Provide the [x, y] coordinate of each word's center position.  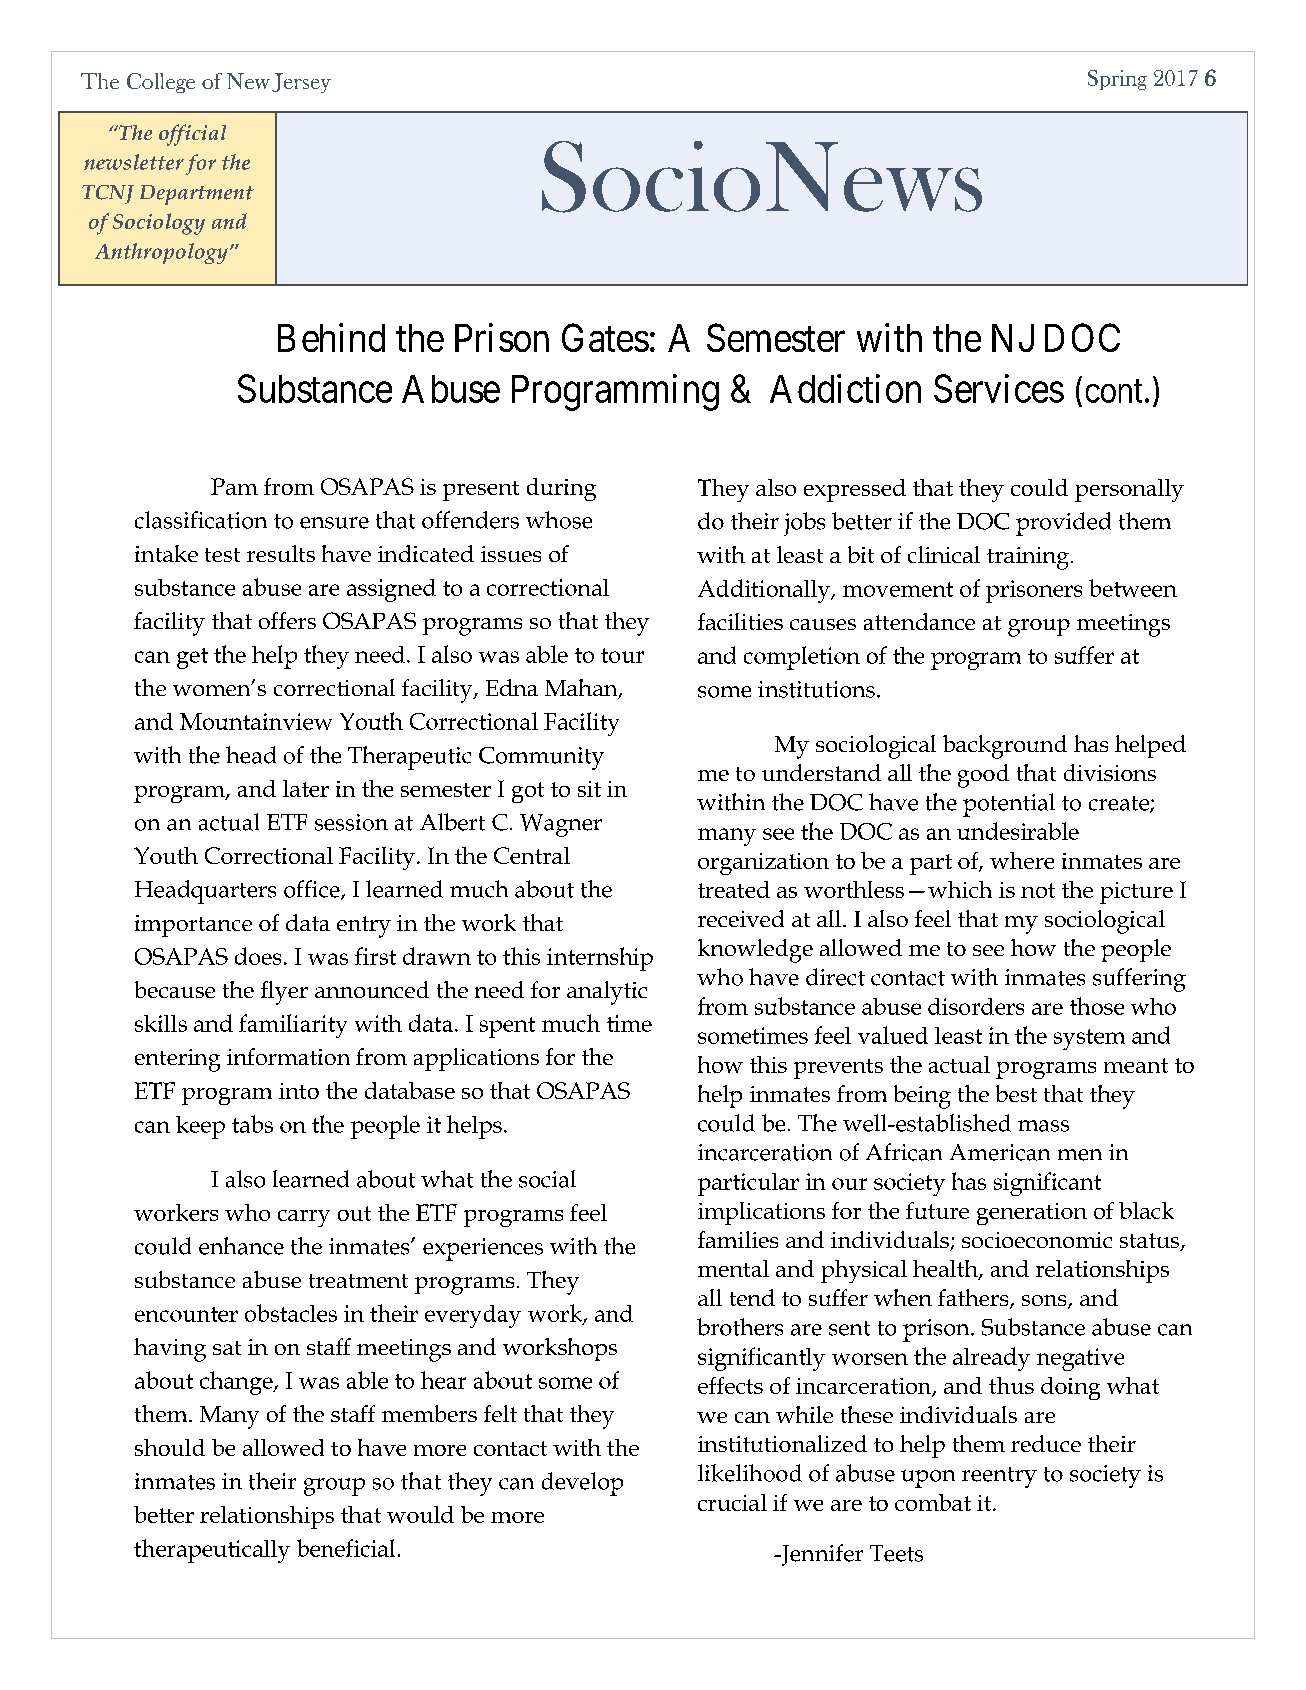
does [258, 956]
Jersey [301, 83]
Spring [1117, 80]
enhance [241, 1246]
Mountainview [256, 721]
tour [622, 655]
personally [1129, 490]
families [738, 1239]
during [561, 489]
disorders [976, 1006]
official [192, 135]
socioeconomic [1037, 1240]
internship [600, 959]
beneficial [346, 1548]
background [1005, 747]
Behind [331, 337]
